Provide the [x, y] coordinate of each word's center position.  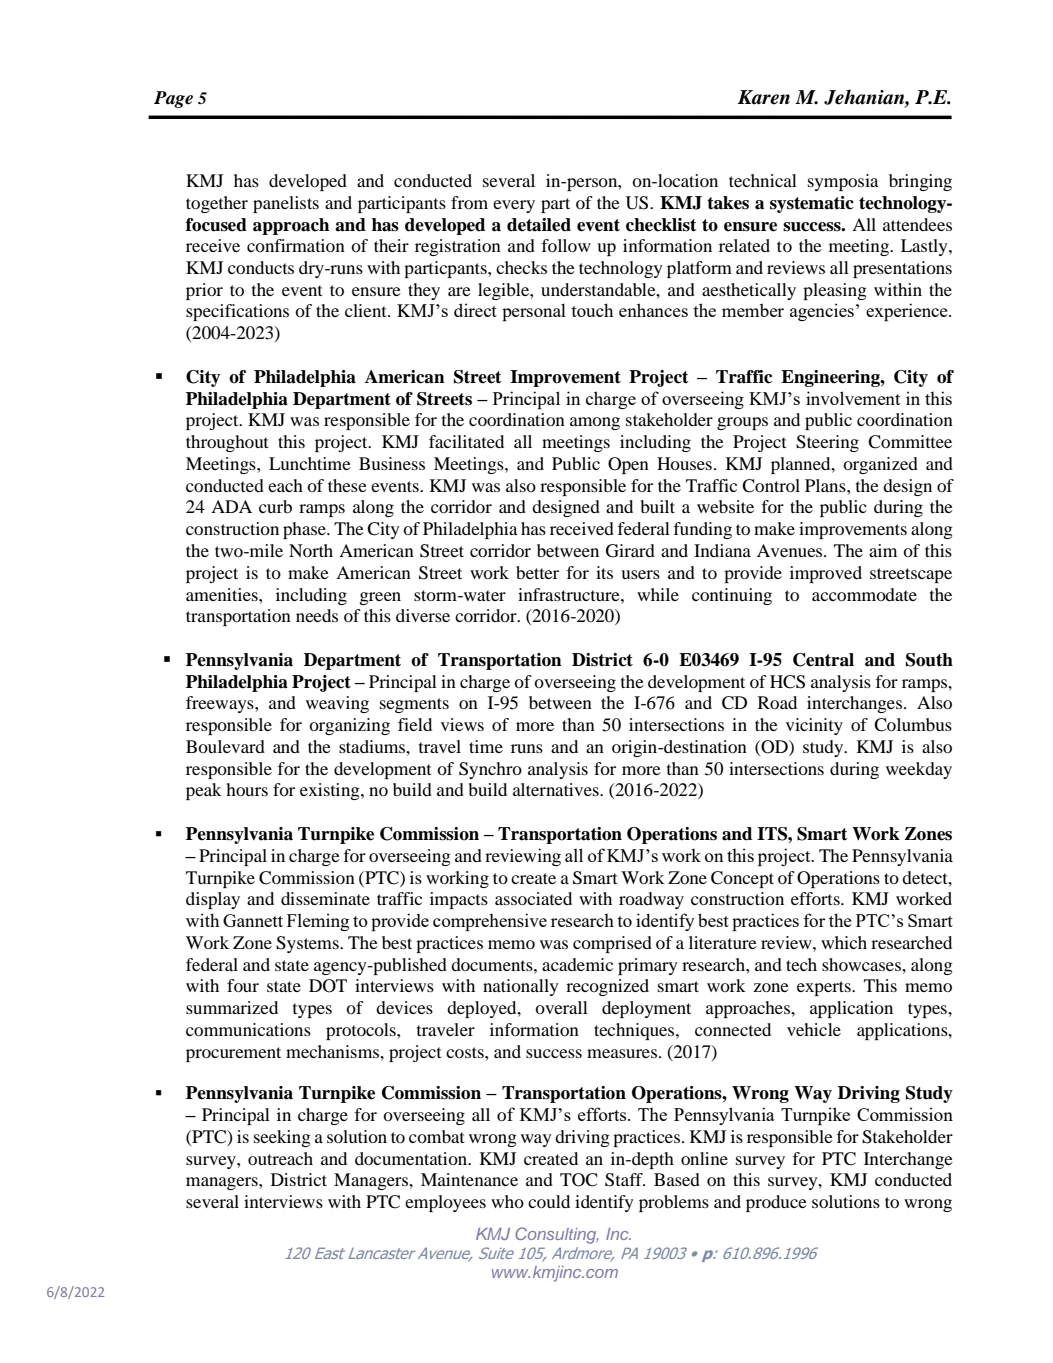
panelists [286, 204]
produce [776, 1203]
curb [275, 506]
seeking [282, 1138]
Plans [826, 485]
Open [628, 465]
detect [926, 877]
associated [533, 898]
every [514, 206]
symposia [843, 182]
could [549, 1201]
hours [247, 789]
